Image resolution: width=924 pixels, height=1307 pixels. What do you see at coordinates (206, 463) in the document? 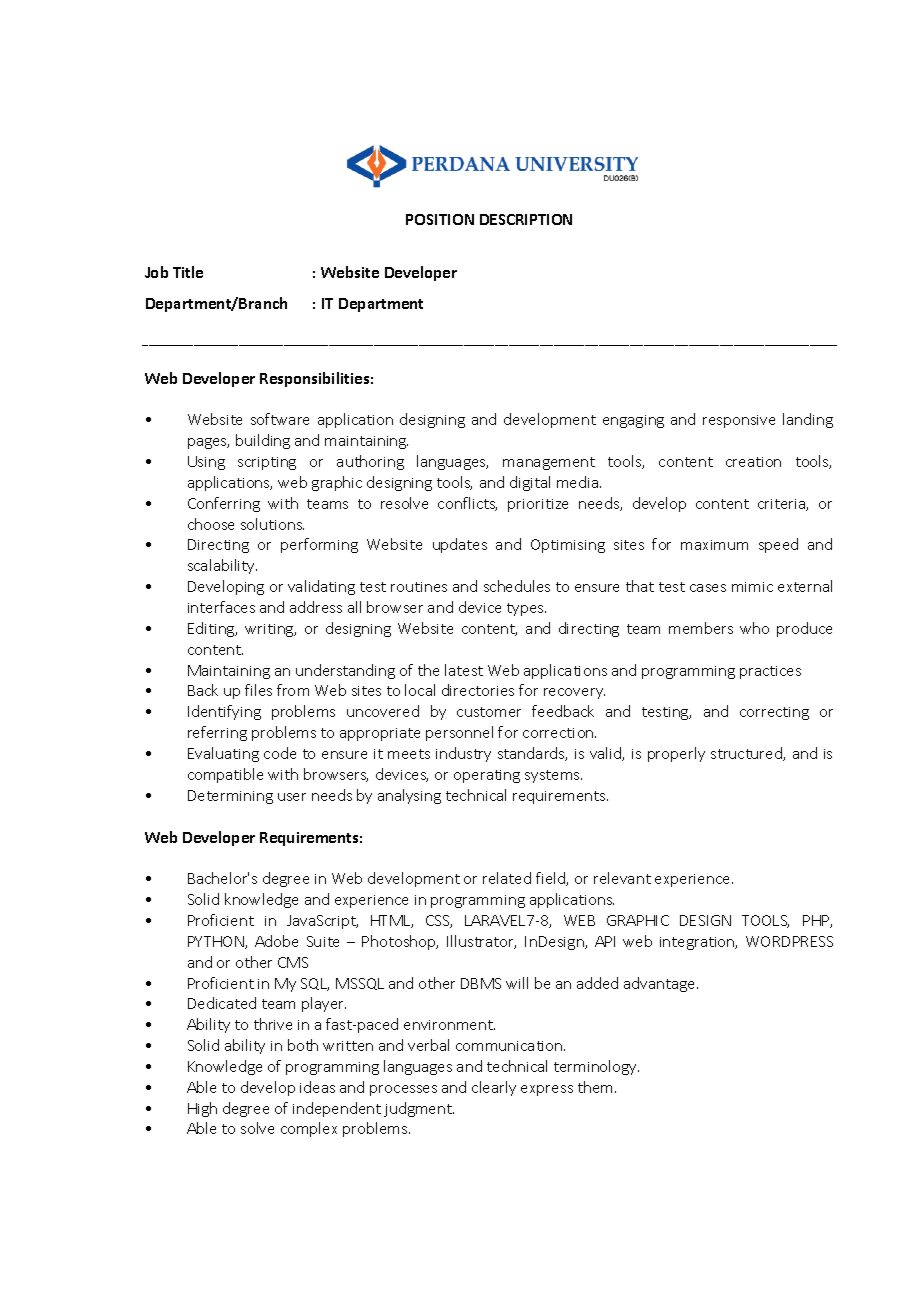
I see `Using` at bounding box center [206, 463].
